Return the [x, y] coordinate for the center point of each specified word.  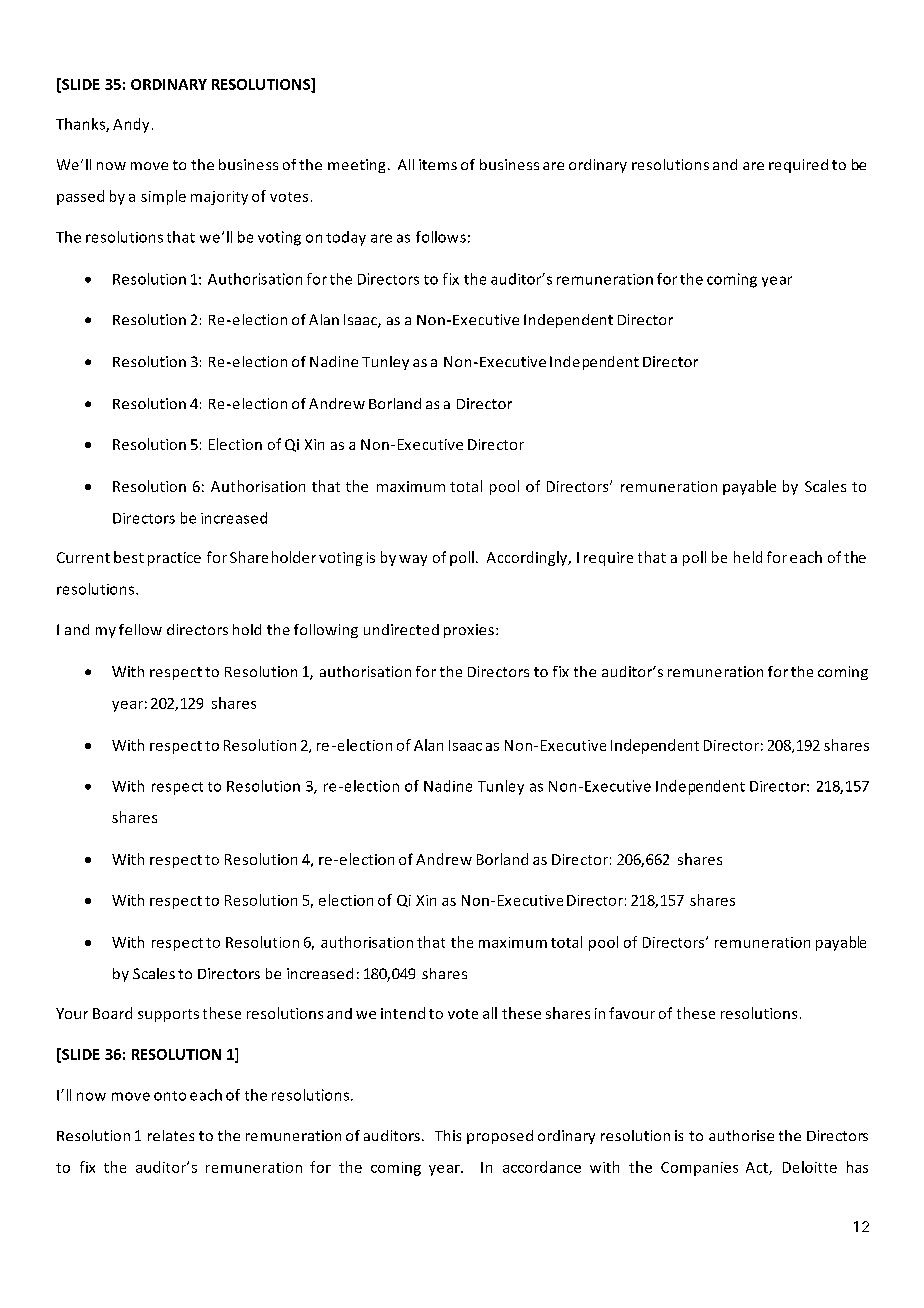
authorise [741, 1135]
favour [632, 1013]
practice [174, 559]
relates [171, 1135]
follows [441, 237]
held [748, 557]
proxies [469, 631]
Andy [131, 125]
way [413, 560]
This [448, 1135]
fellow [140, 629]
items [438, 164]
